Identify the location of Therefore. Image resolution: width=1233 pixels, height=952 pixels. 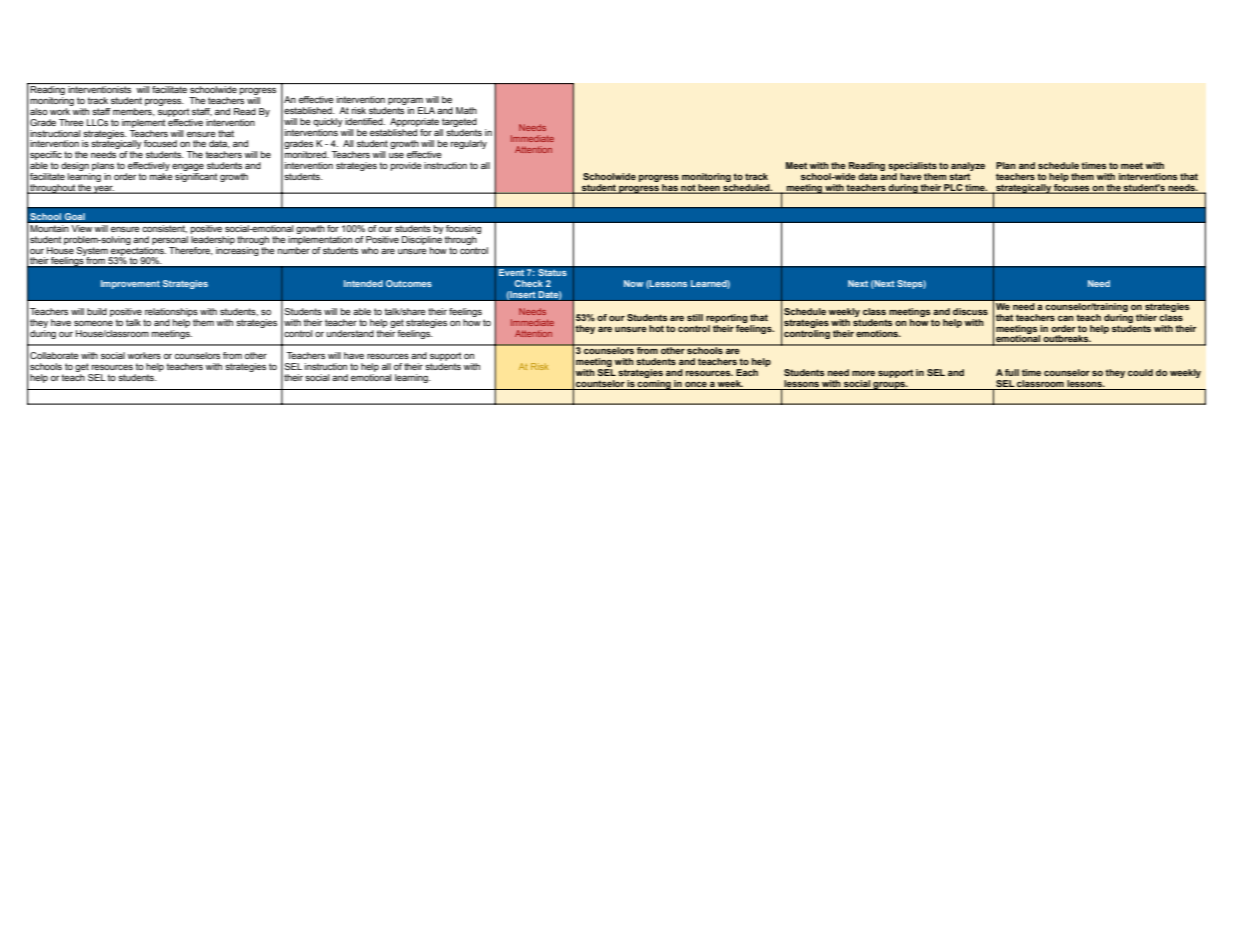
(191, 251).
